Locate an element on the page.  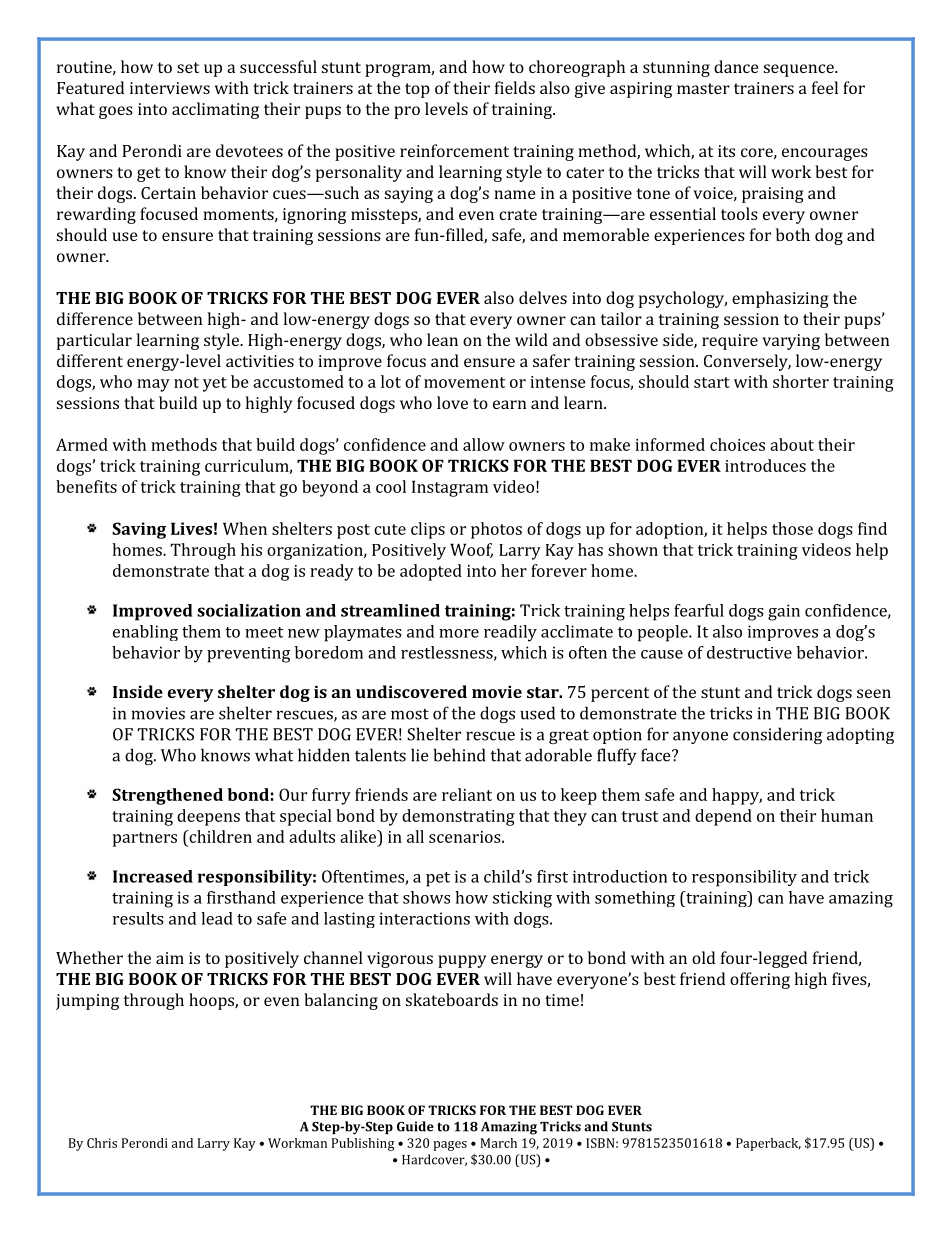
Chris is located at coordinates (102, 1143).
